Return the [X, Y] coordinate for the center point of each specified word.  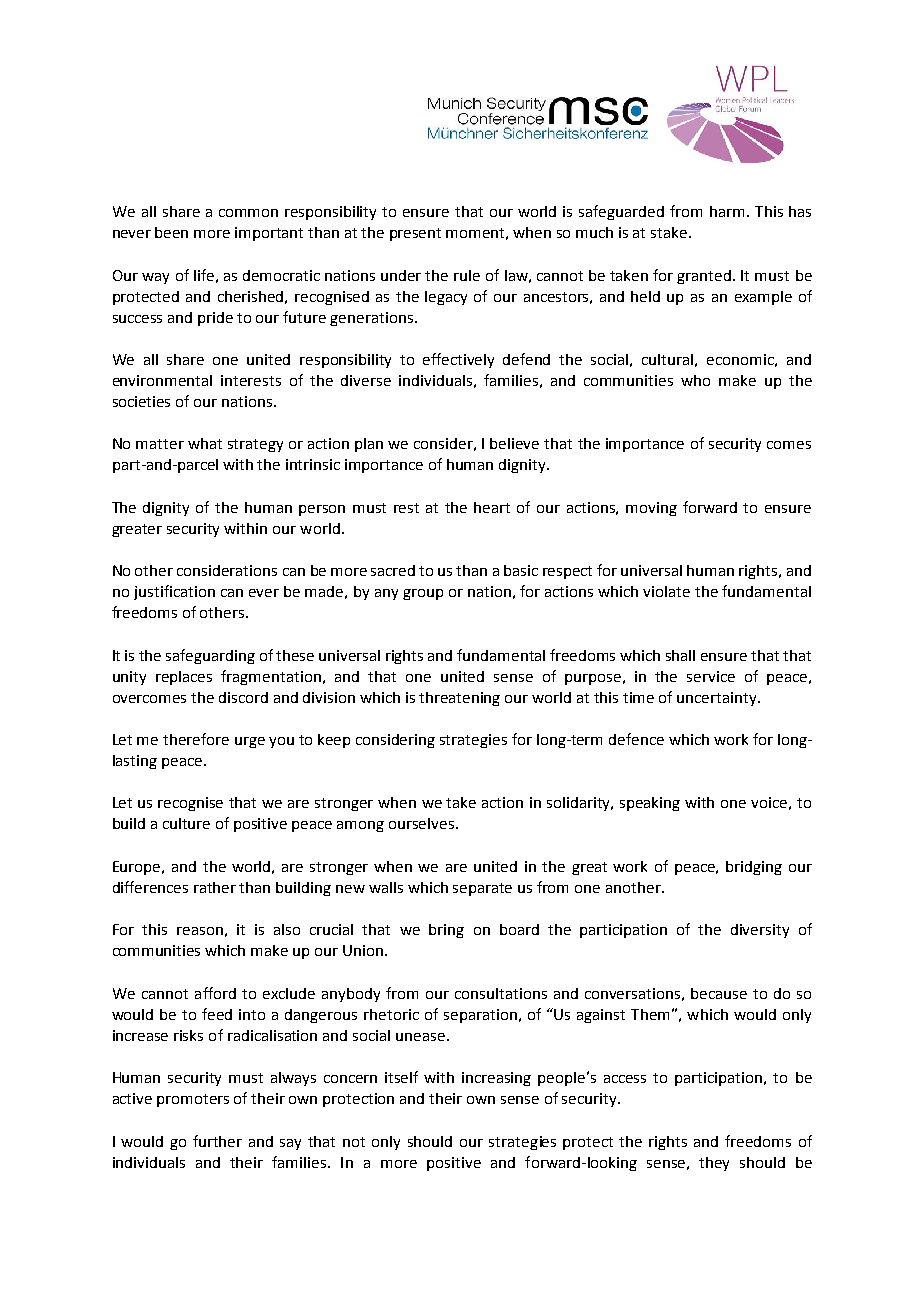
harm [727, 211]
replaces [184, 678]
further [217, 1141]
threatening [459, 699]
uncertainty [718, 699]
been [171, 232]
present [415, 234]
